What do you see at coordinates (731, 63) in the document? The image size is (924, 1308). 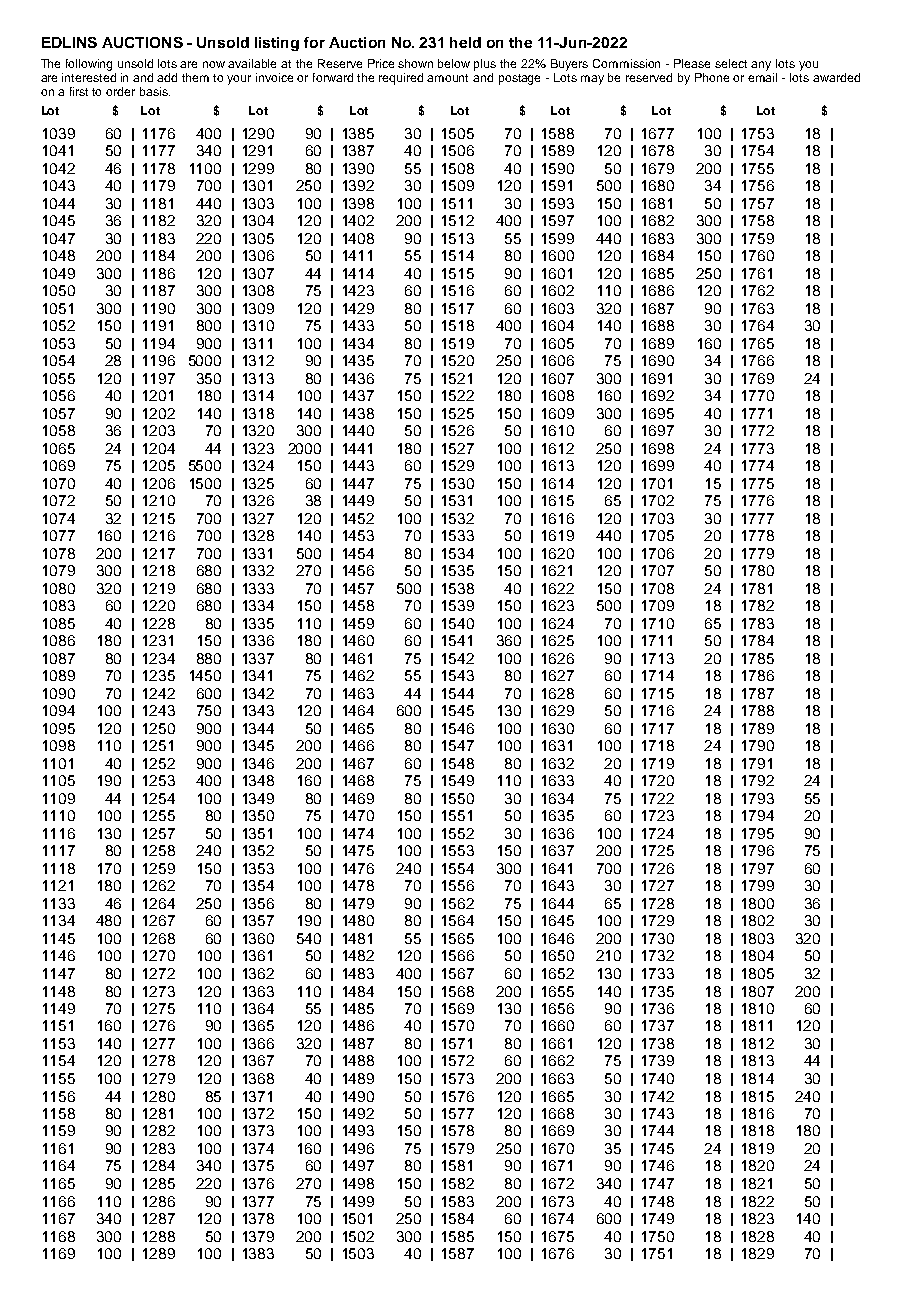 I see `select` at bounding box center [731, 63].
